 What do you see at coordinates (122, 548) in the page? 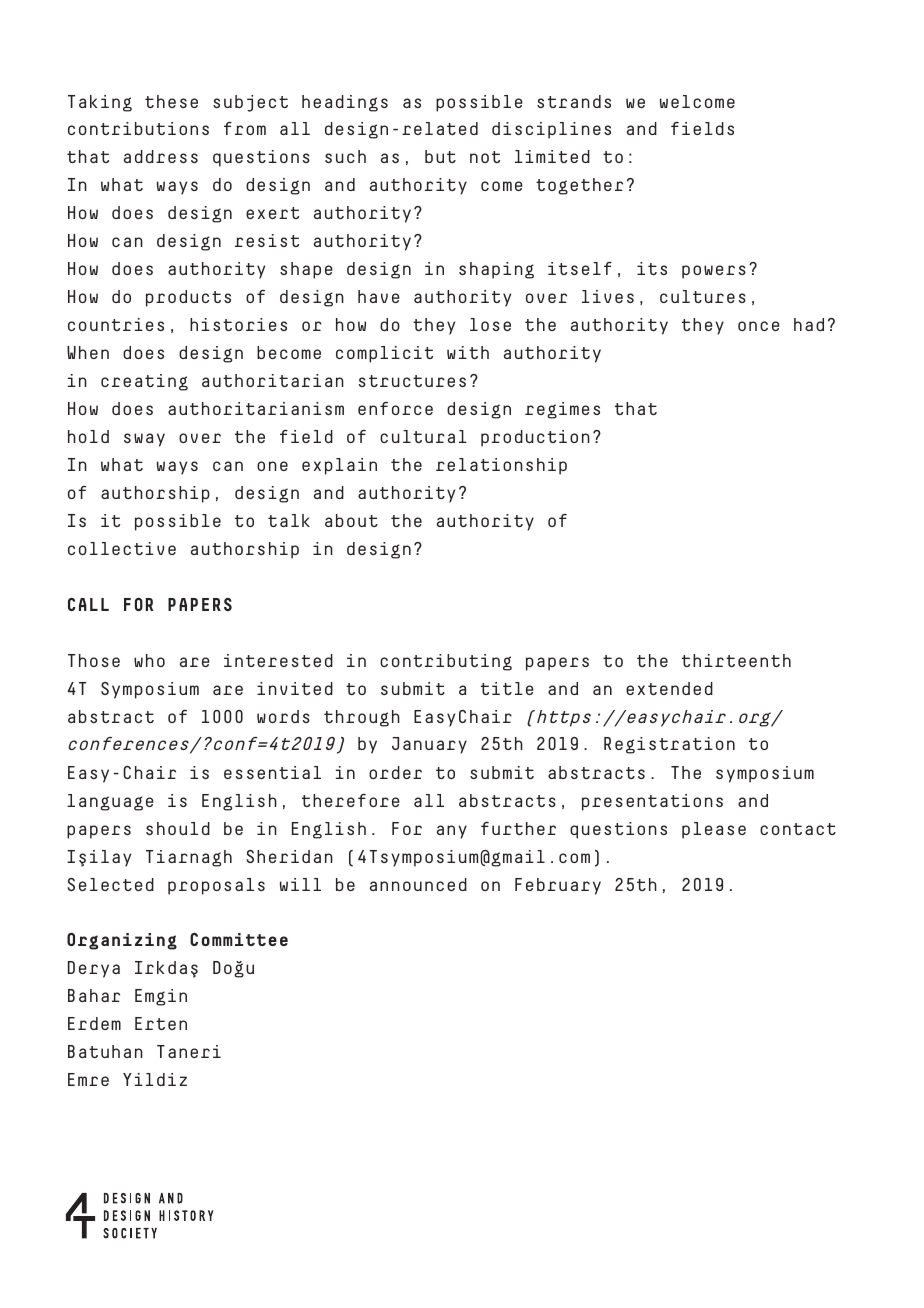
I see `collective` at bounding box center [122, 548].
